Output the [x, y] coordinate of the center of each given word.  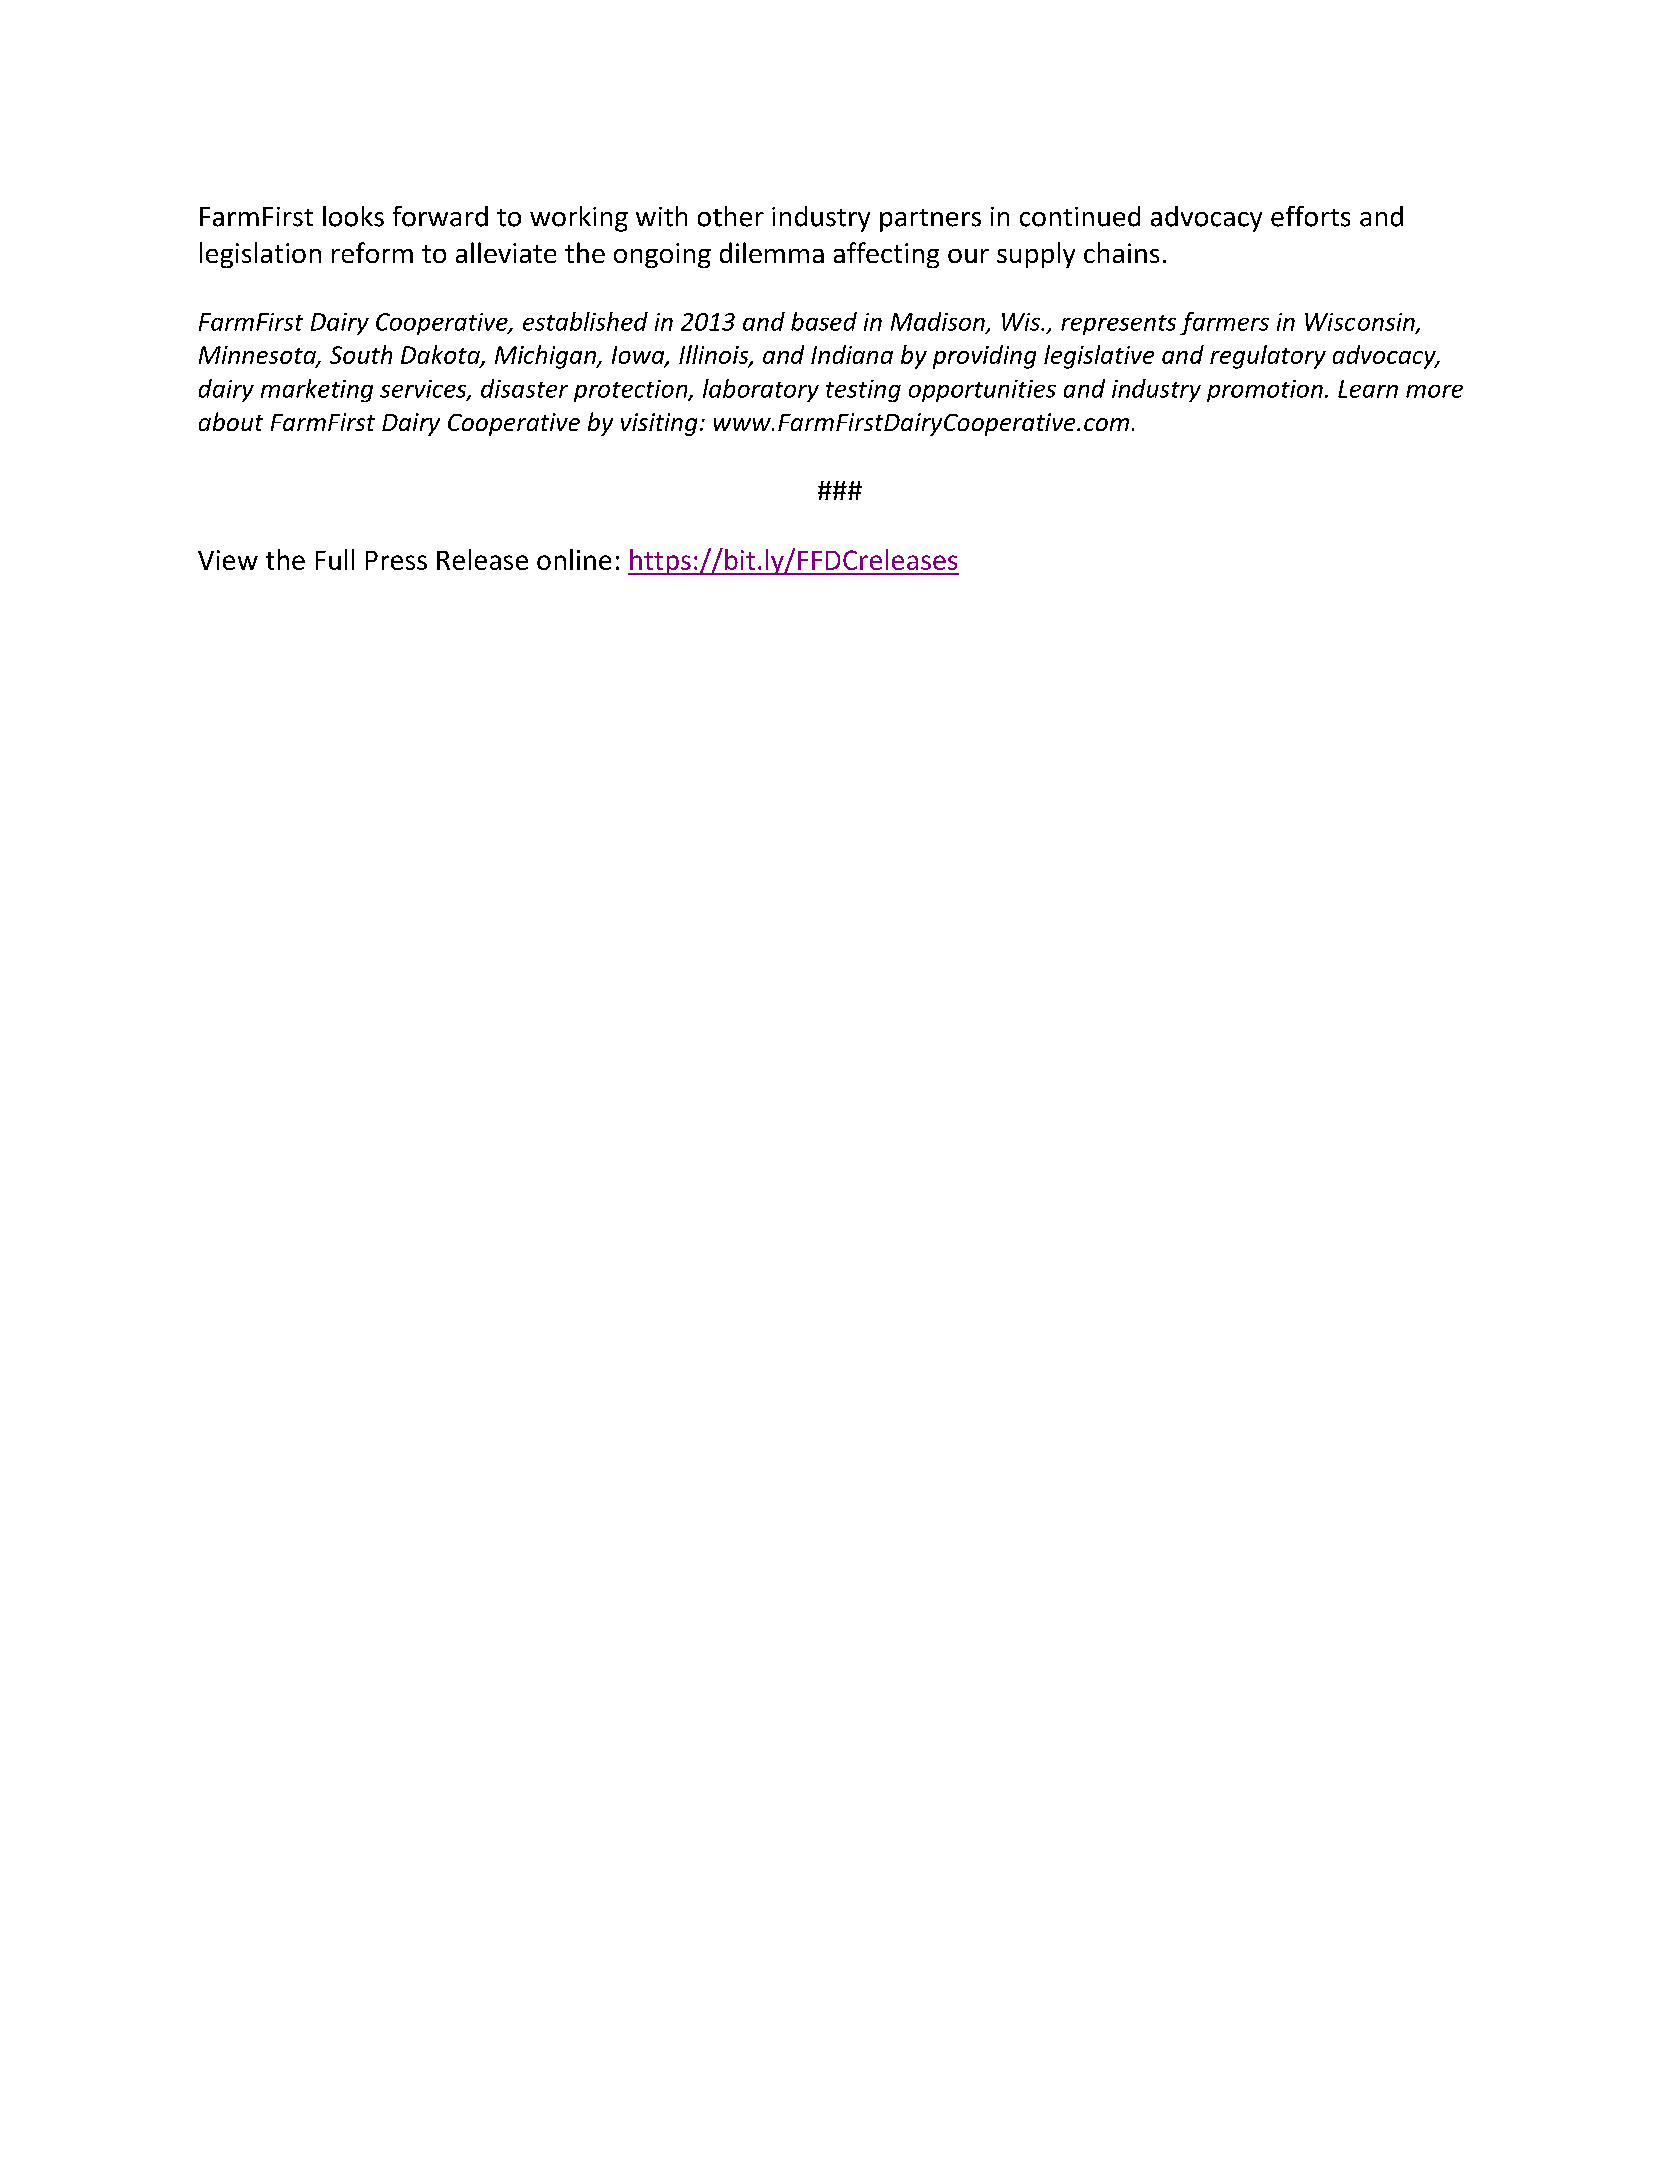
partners [930, 220]
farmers [1224, 323]
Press [396, 560]
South [361, 354]
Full [335, 559]
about [231, 421]
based [824, 321]
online [574, 559]
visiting [659, 424]
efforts [1310, 216]
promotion [1265, 391]
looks [353, 216]
